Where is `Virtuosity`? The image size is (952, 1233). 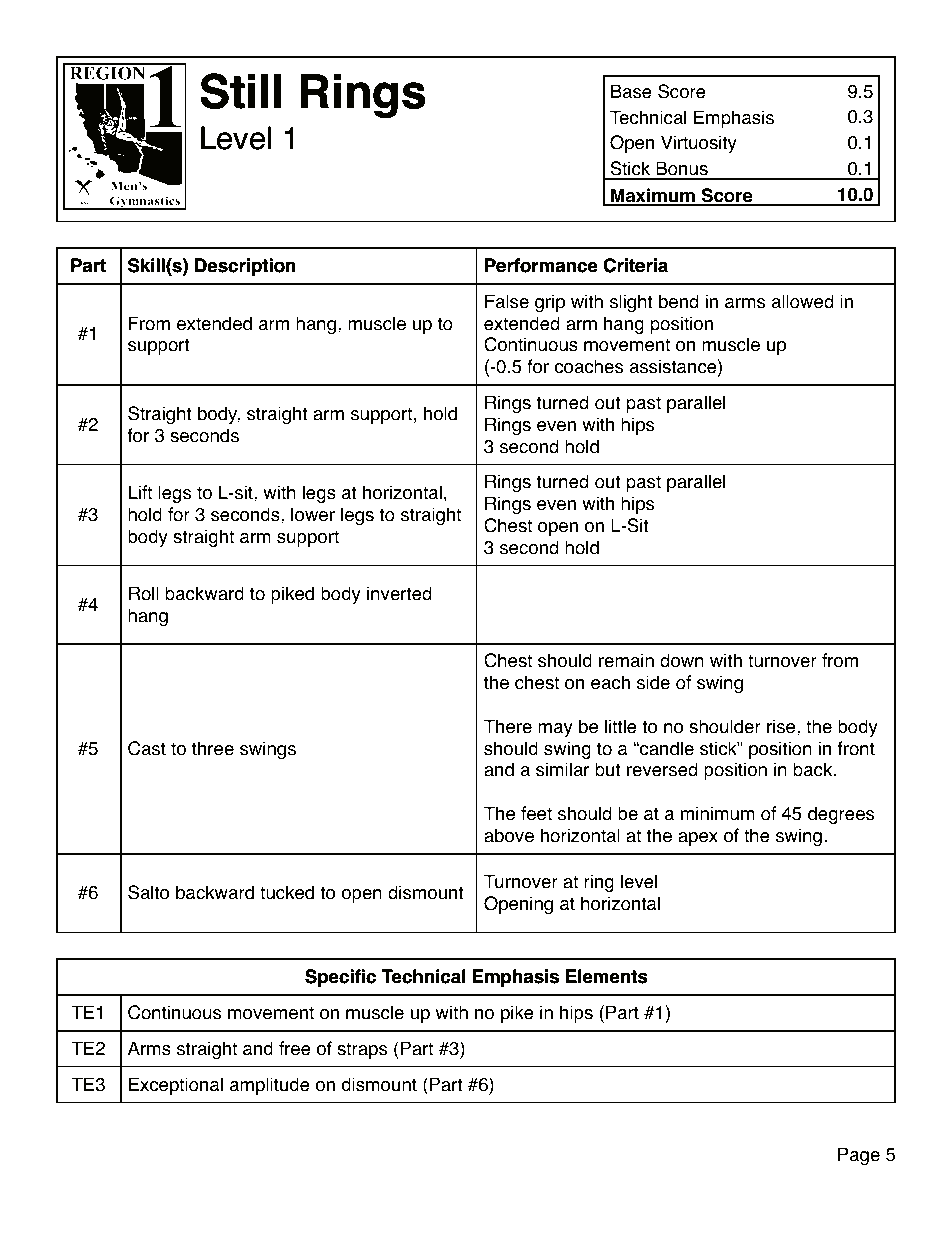 Virtuosity is located at coordinates (699, 144).
